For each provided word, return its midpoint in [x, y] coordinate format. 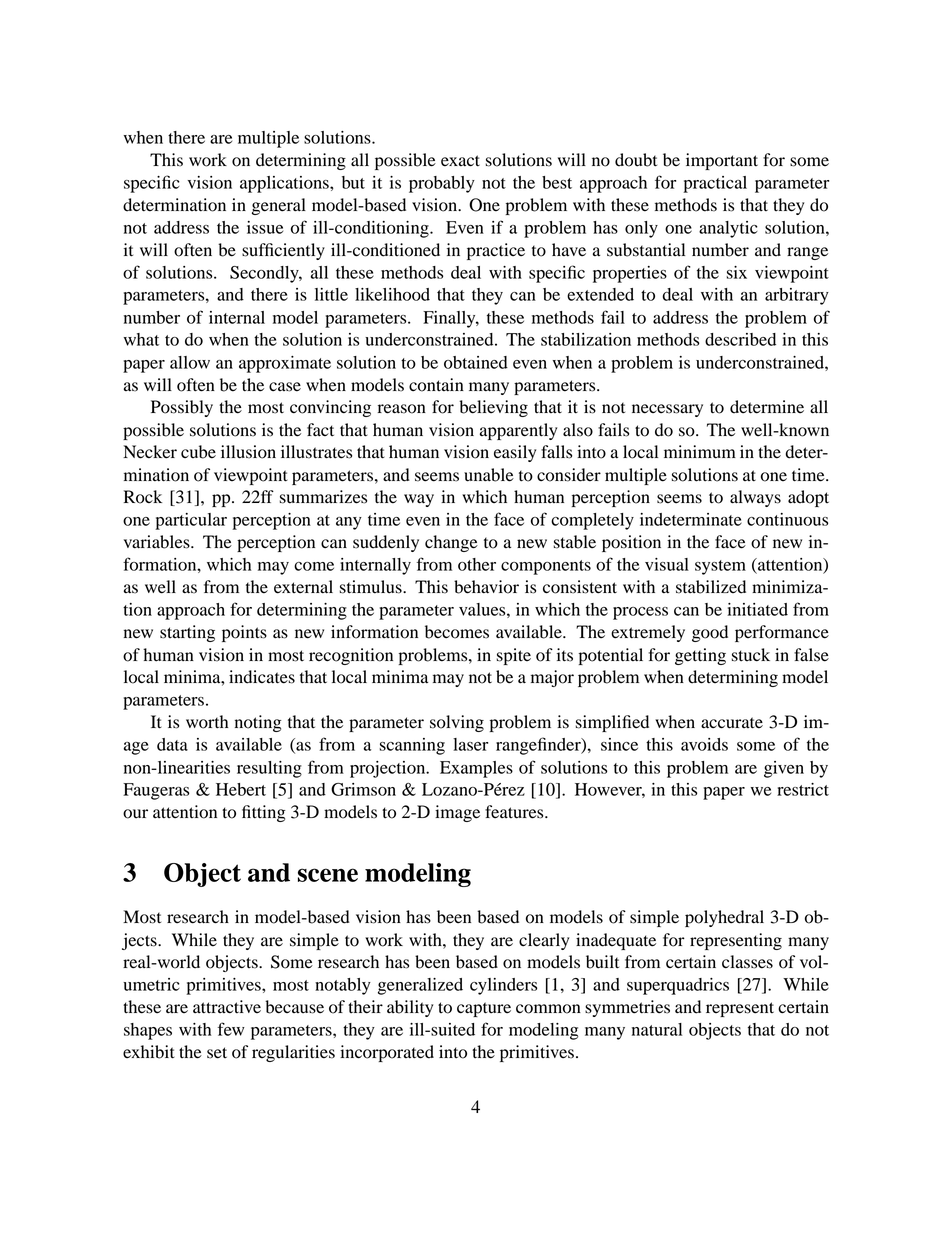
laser [470, 744]
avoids [704, 744]
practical [715, 184]
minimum [700, 452]
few [231, 1029]
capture [484, 1009]
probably [442, 184]
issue [265, 227]
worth [207, 722]
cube [198, 452]
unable [489, 475]
